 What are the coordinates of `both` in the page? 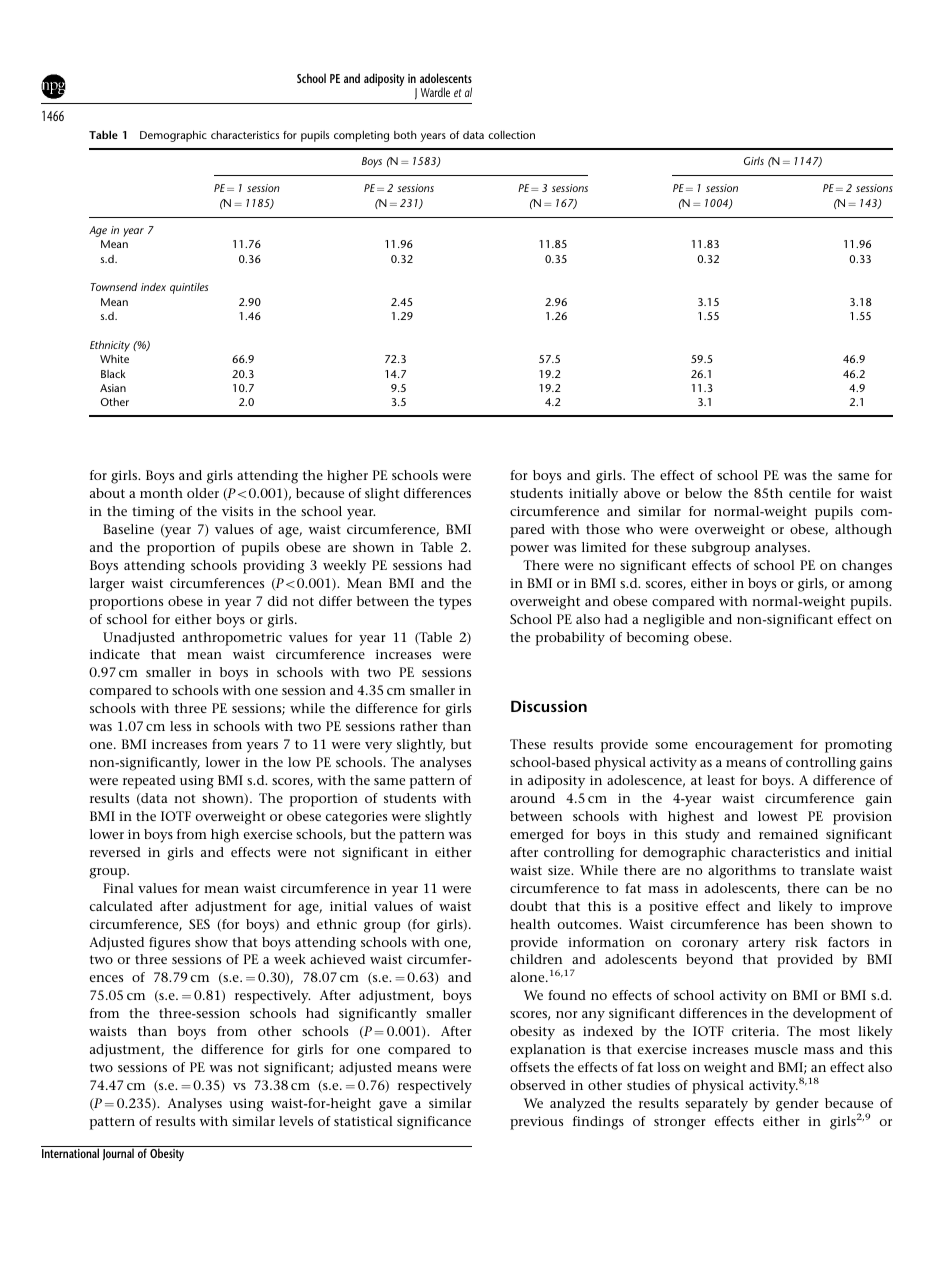 It's located at (405, 135).
